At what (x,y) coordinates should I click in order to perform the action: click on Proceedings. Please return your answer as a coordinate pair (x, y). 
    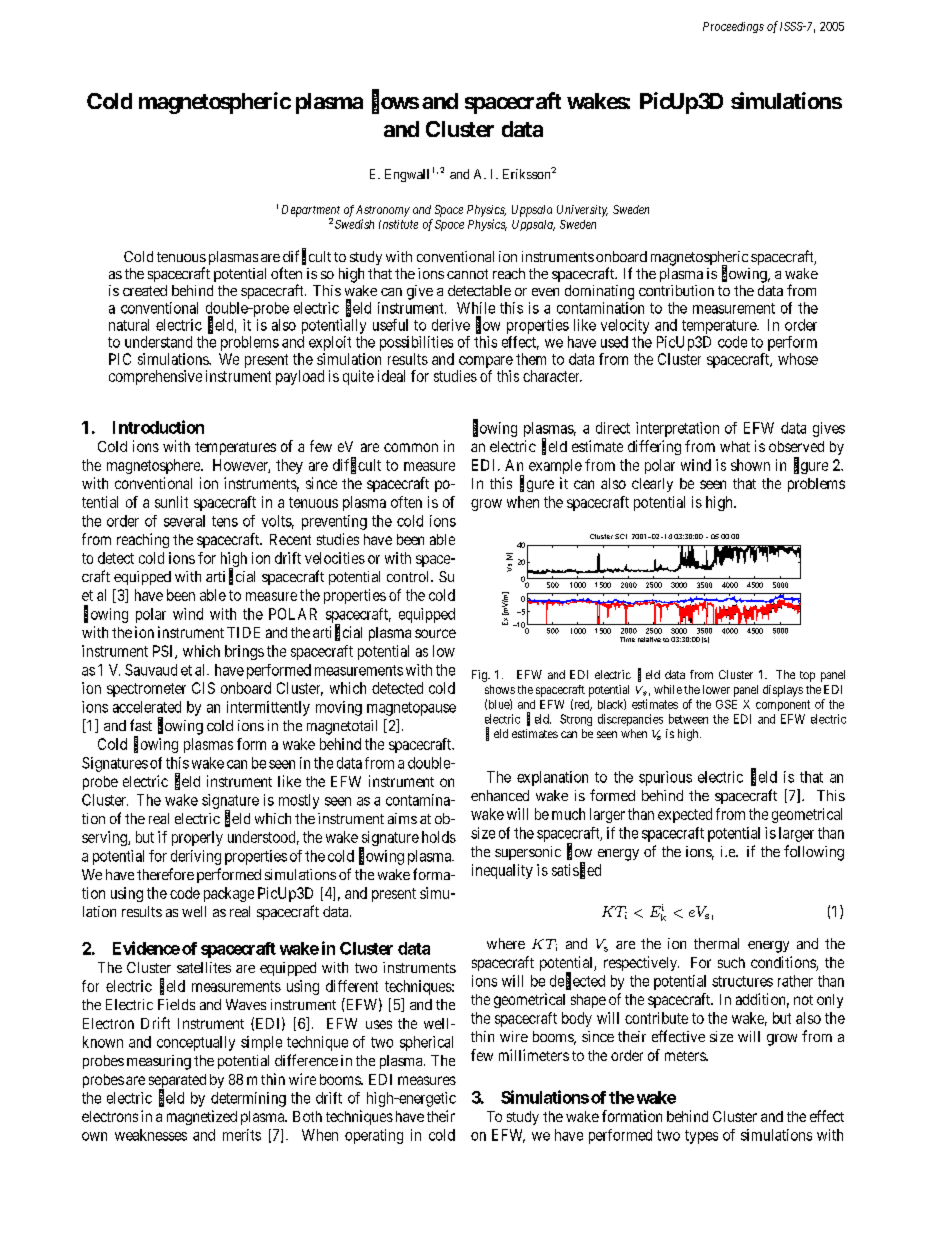
    Looking at the image, I should click on (733, 27).
